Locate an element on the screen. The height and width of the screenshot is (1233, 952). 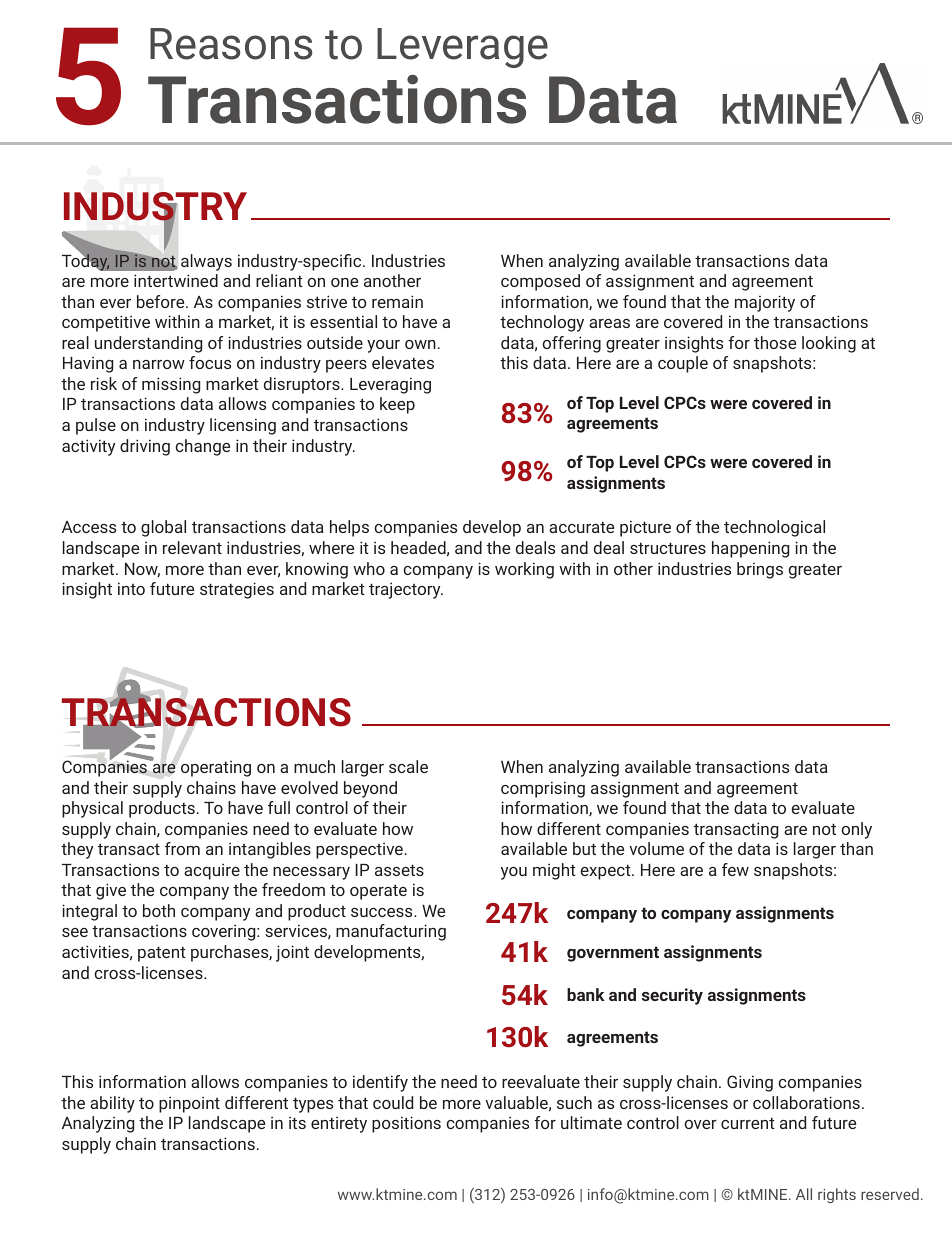
positions is located at coordinates (406, 1124).
